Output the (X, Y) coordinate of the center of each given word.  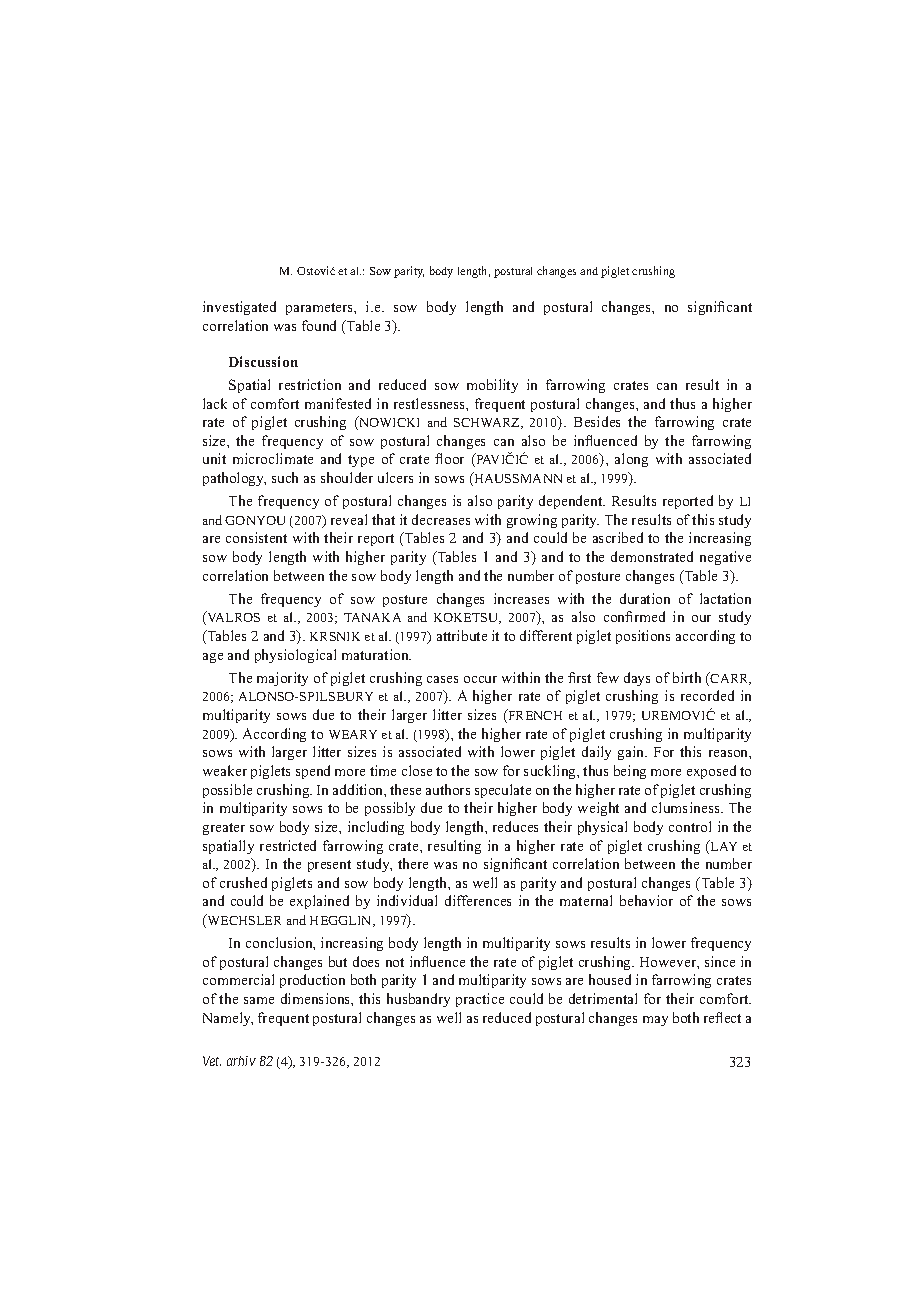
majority (282, 679)
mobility (492, 386)
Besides (597, 421)
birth (687, 677)
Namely (228, 1019)
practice (480, 1000)
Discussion (263, 361)
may (655, 1021)
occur (480, 679)
